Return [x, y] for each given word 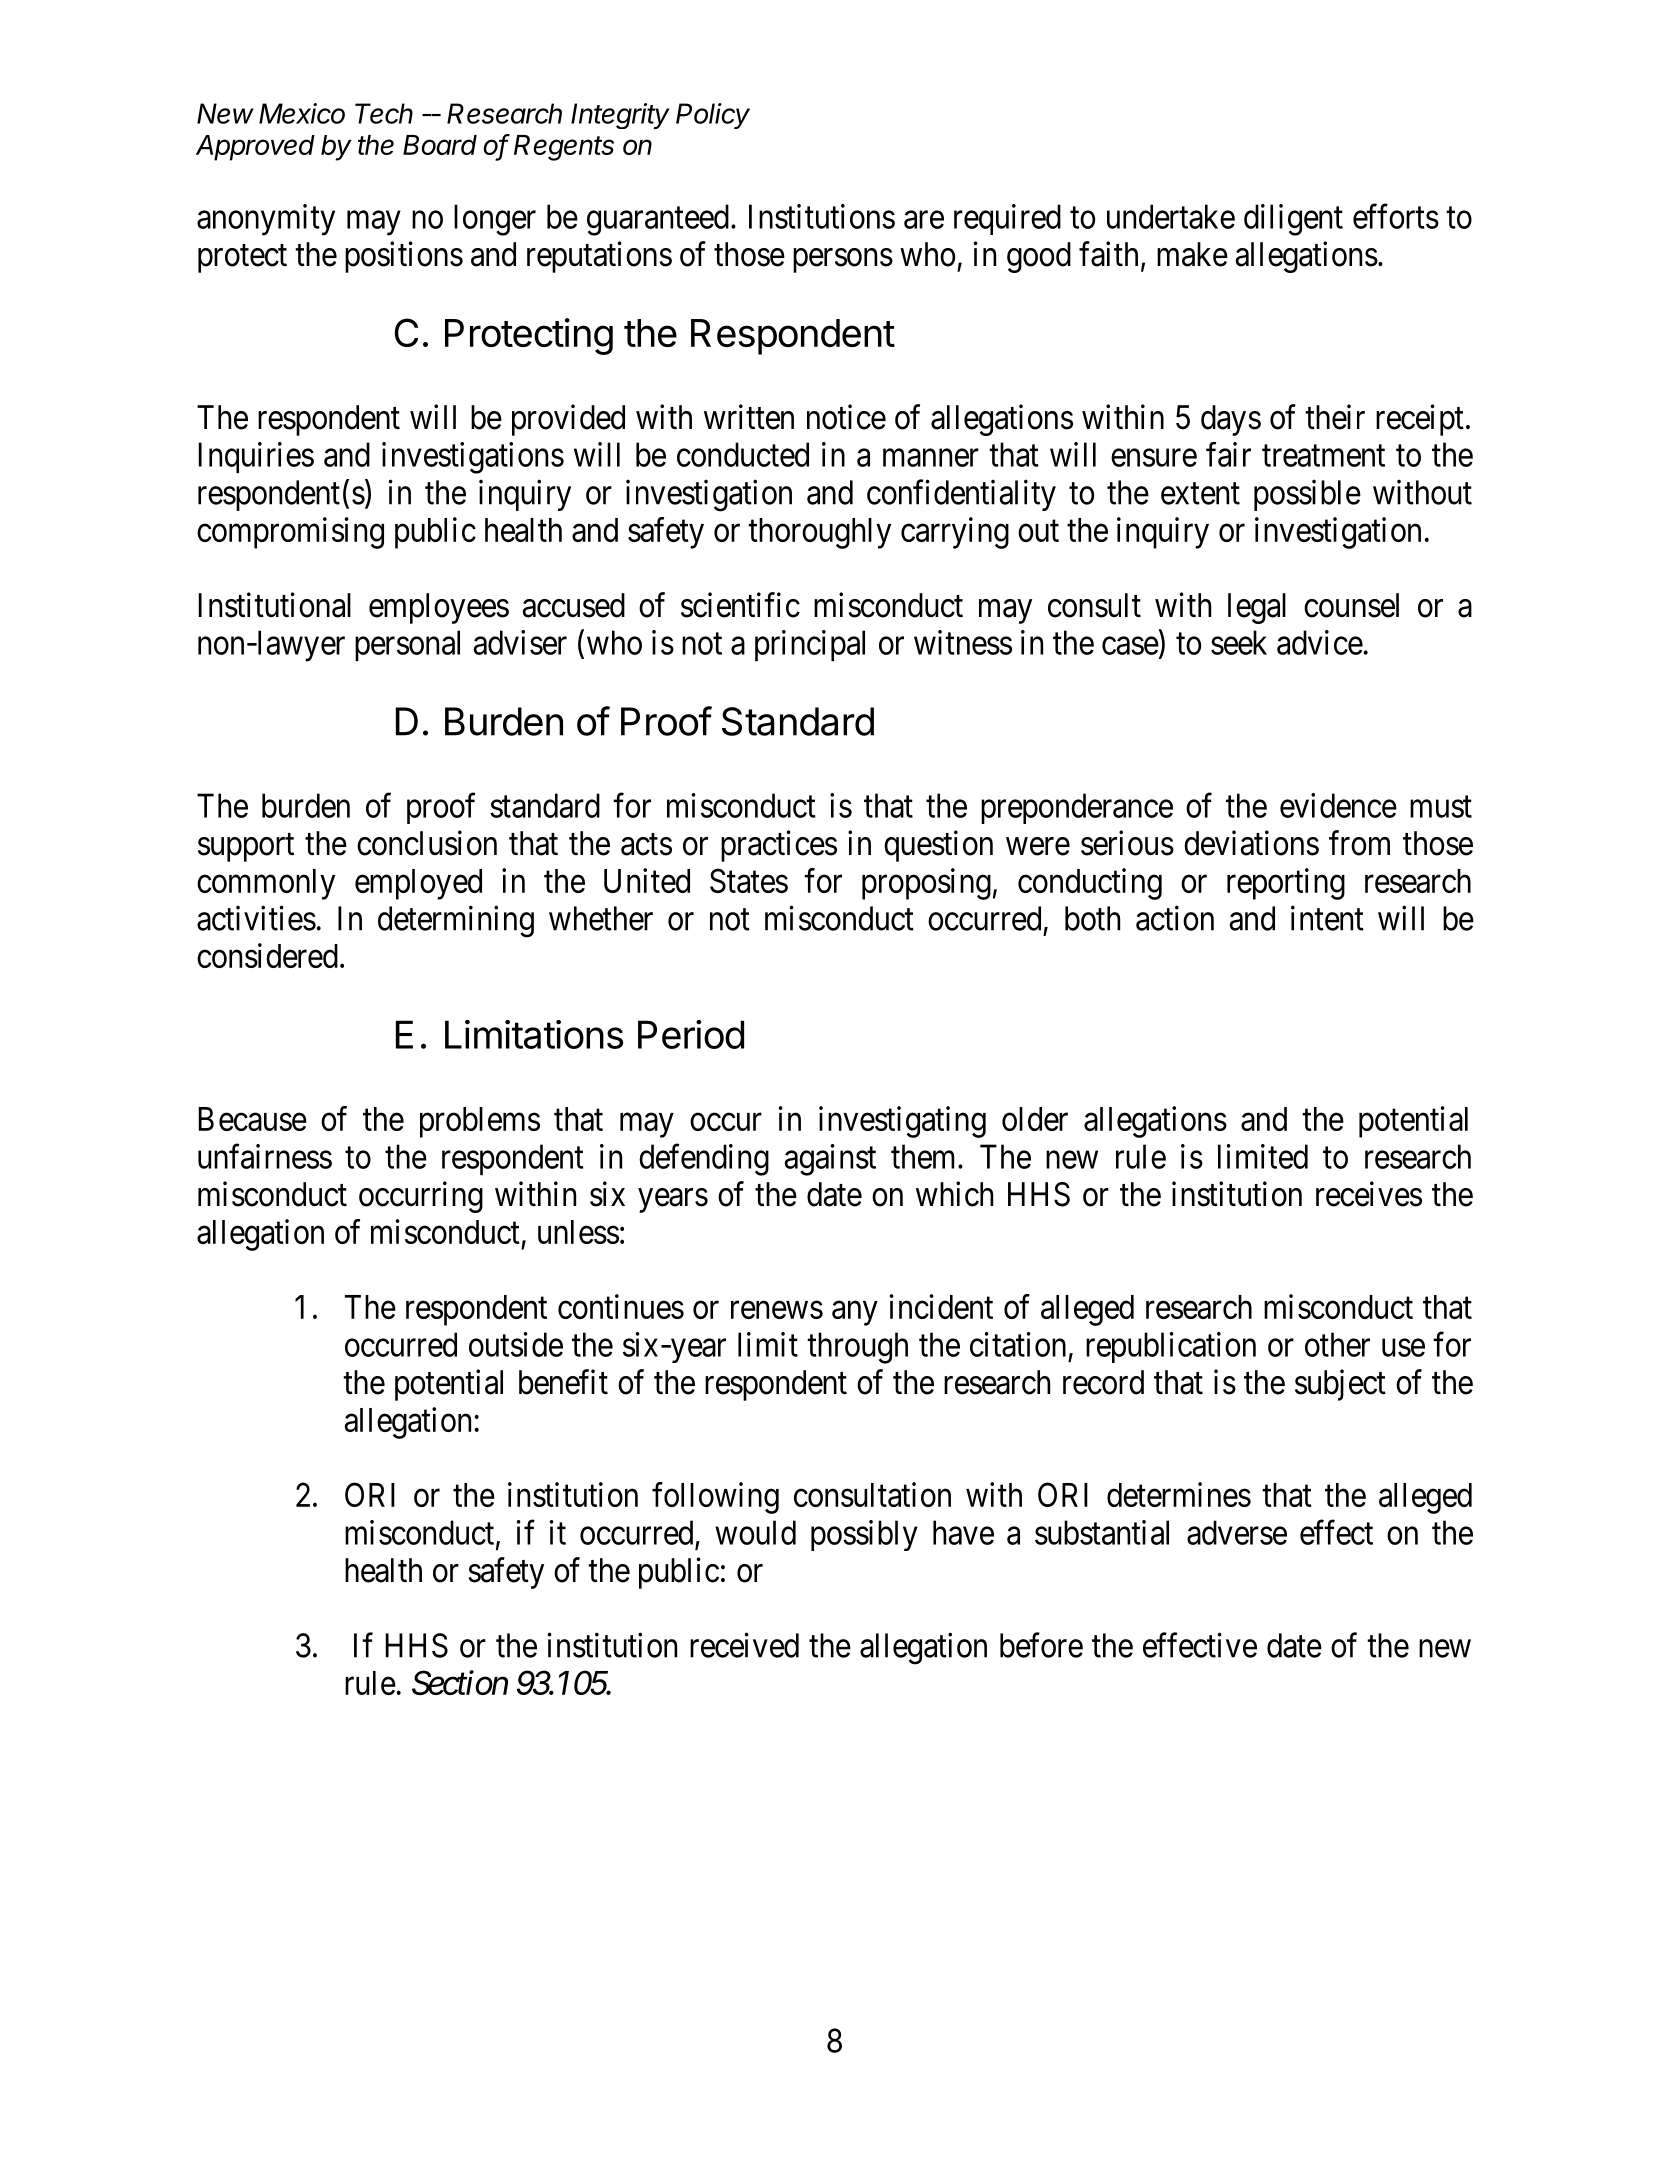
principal [810, 645]
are [924, 220]
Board [440, 145]
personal [407, 645]
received [744, 1645]
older [1035, 1119]
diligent [1293, 220]
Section [460, 1683]
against [830, 1160]
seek [1239, 642]
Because [252, 1119]
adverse [1237, 1532]
